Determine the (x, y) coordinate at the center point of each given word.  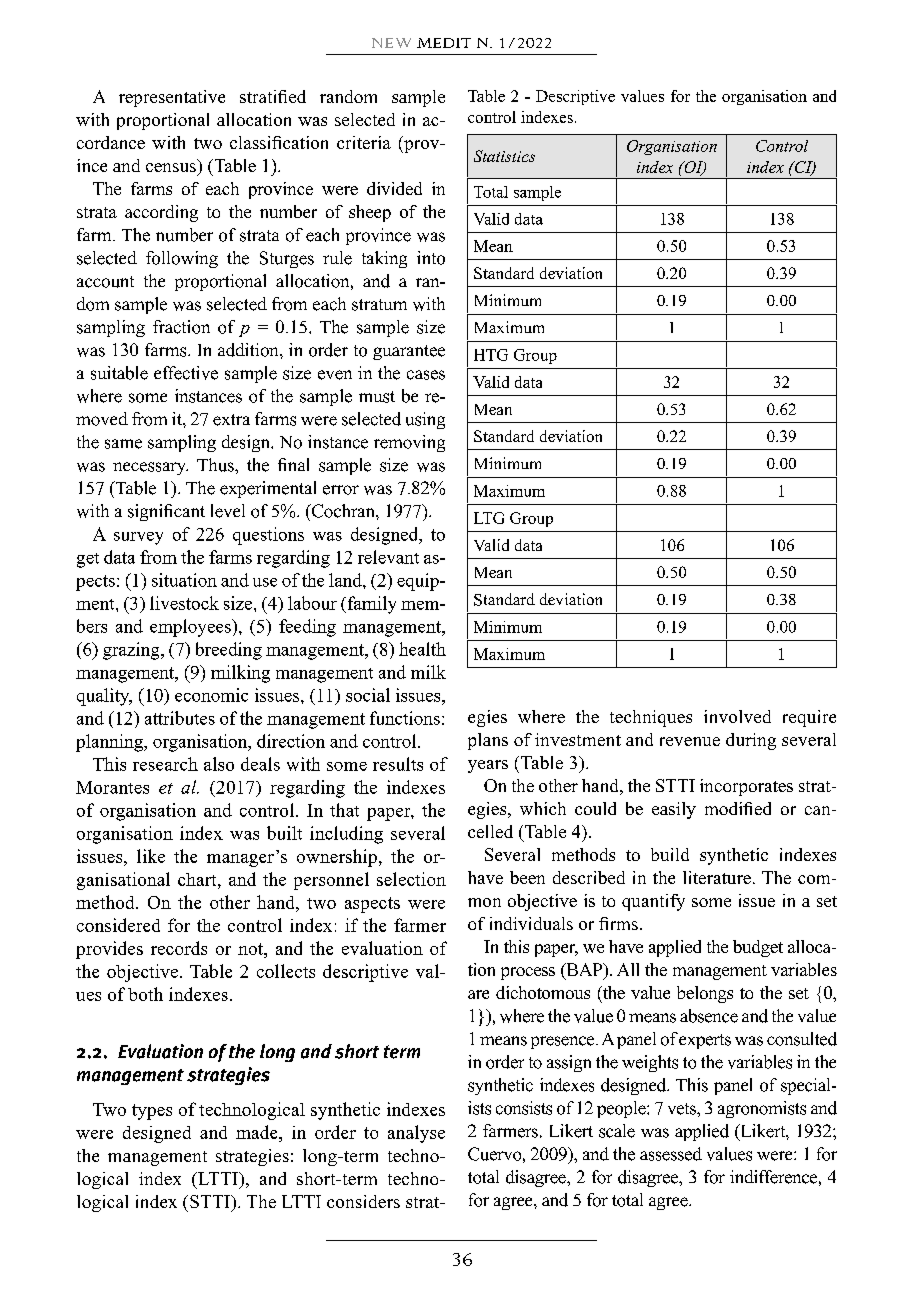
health (422, 649)
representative (172, 98)
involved (737, 716)
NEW (391, 43)
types (152, 1112)
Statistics (504, 156)
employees (191, 628)
